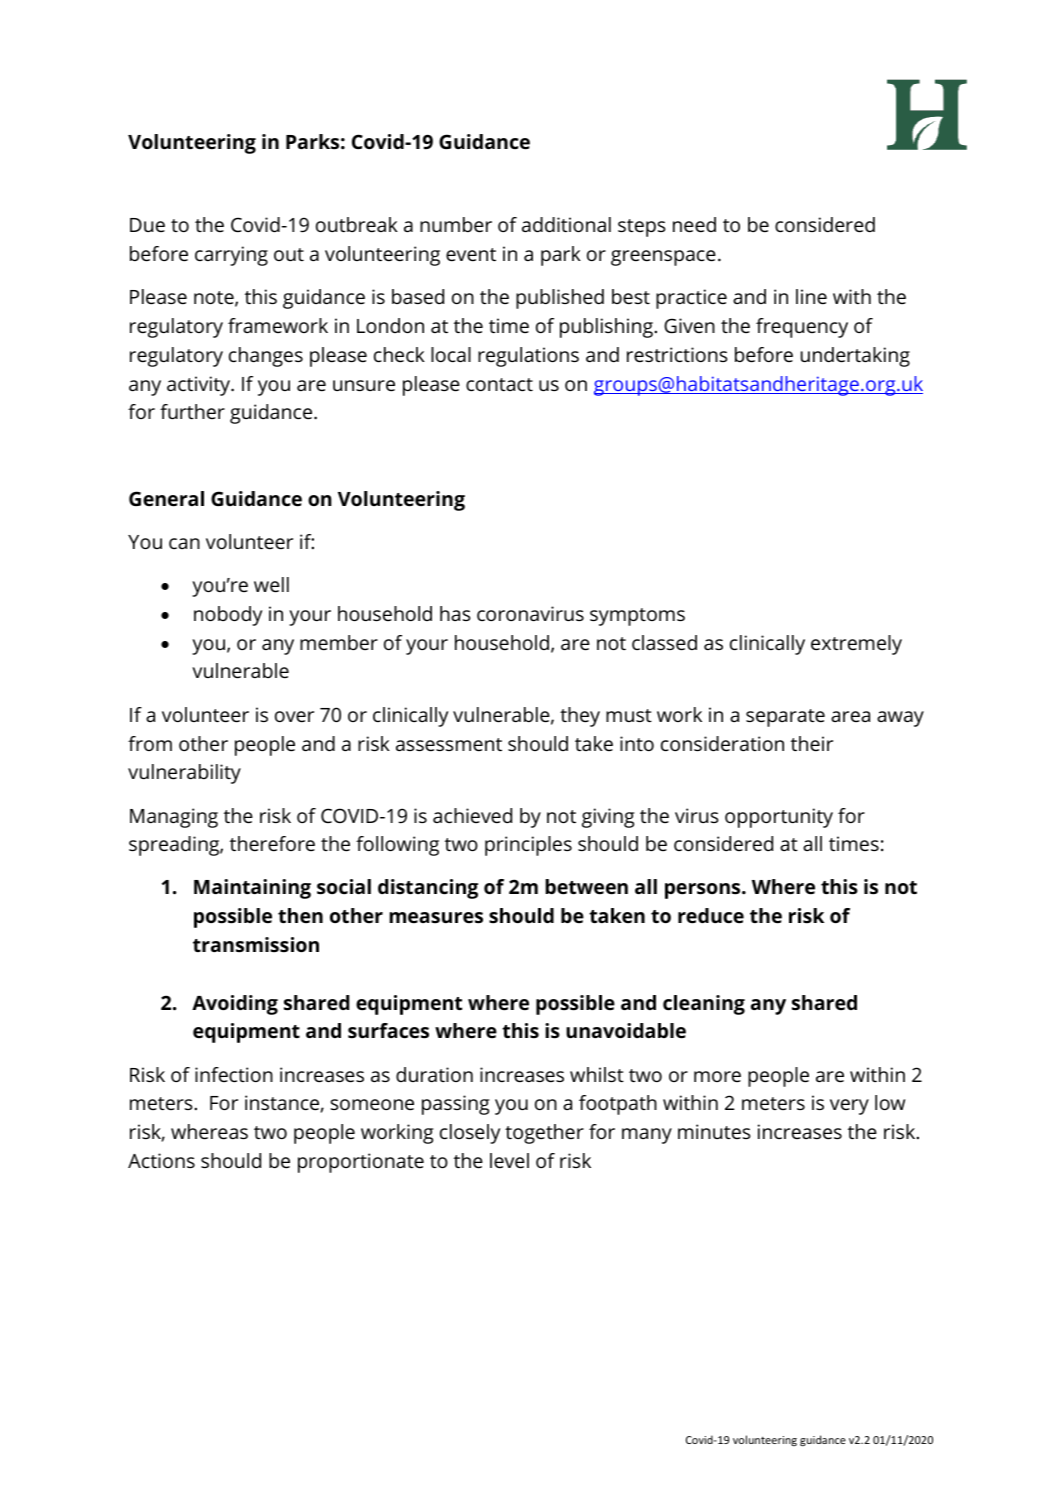  I want to click on carrying, so click(231, 256).
